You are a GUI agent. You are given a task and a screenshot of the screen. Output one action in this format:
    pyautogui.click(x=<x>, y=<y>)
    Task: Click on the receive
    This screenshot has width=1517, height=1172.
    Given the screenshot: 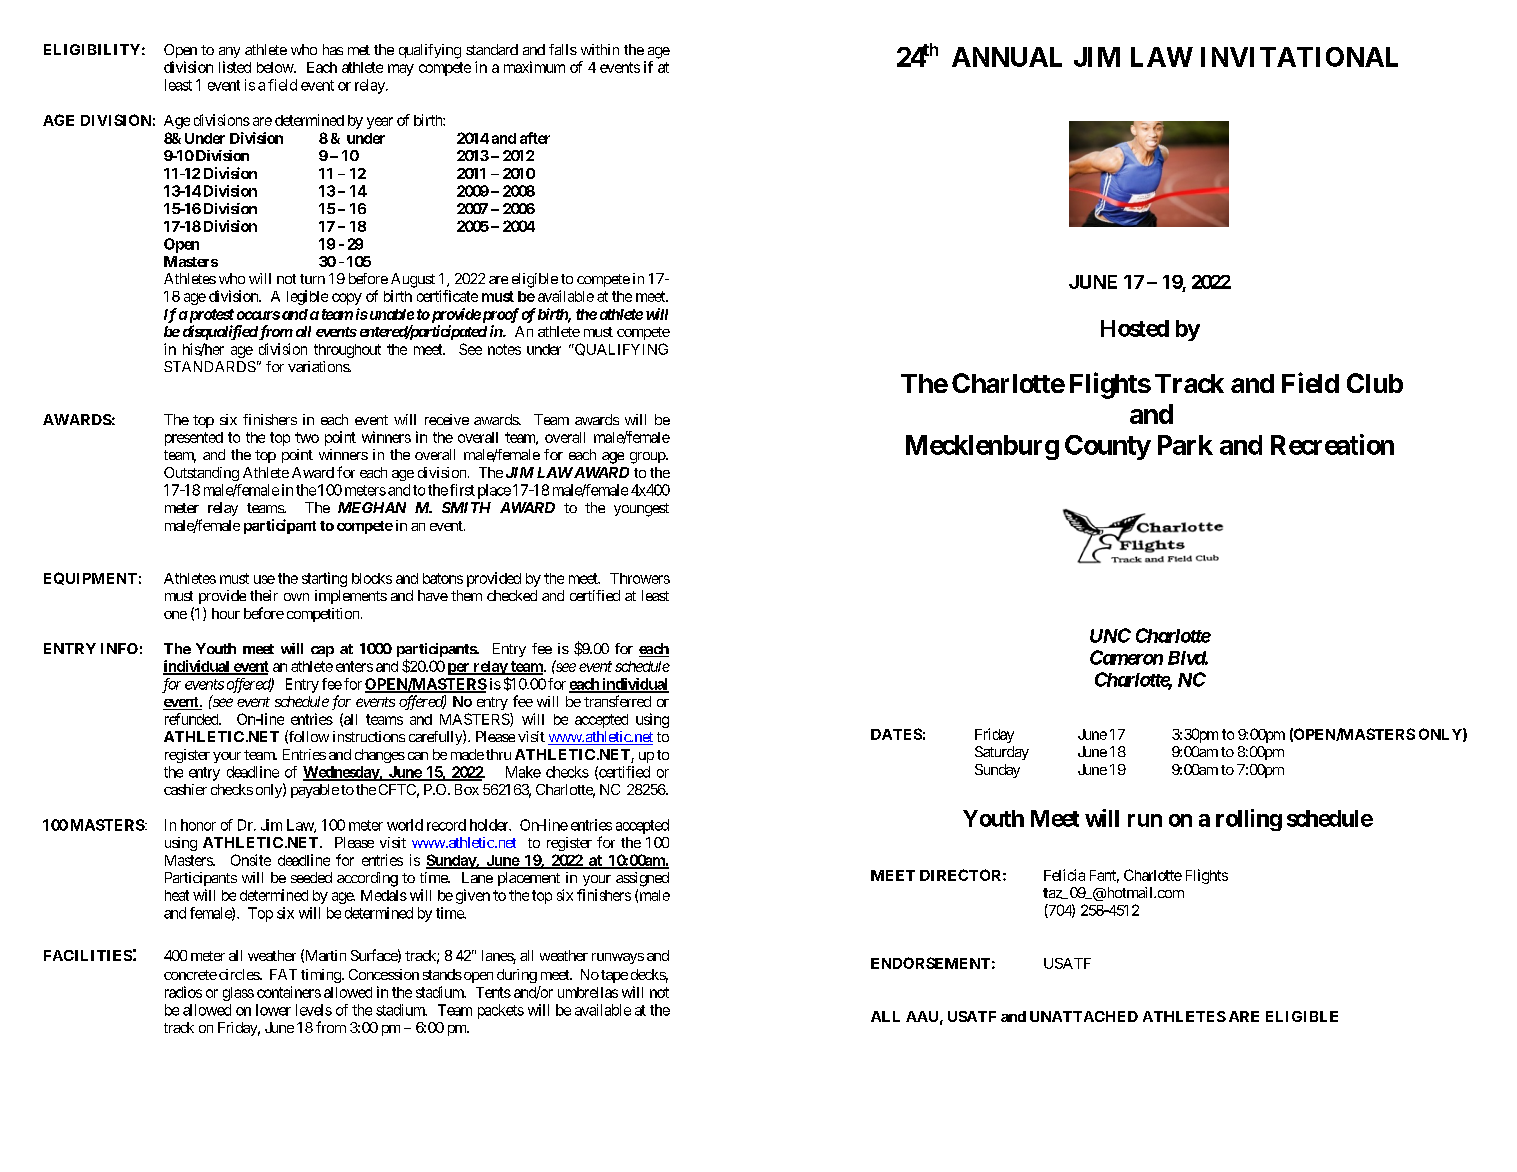 What is the action you would take?
    pyautogui.click(x=447, y=419)
